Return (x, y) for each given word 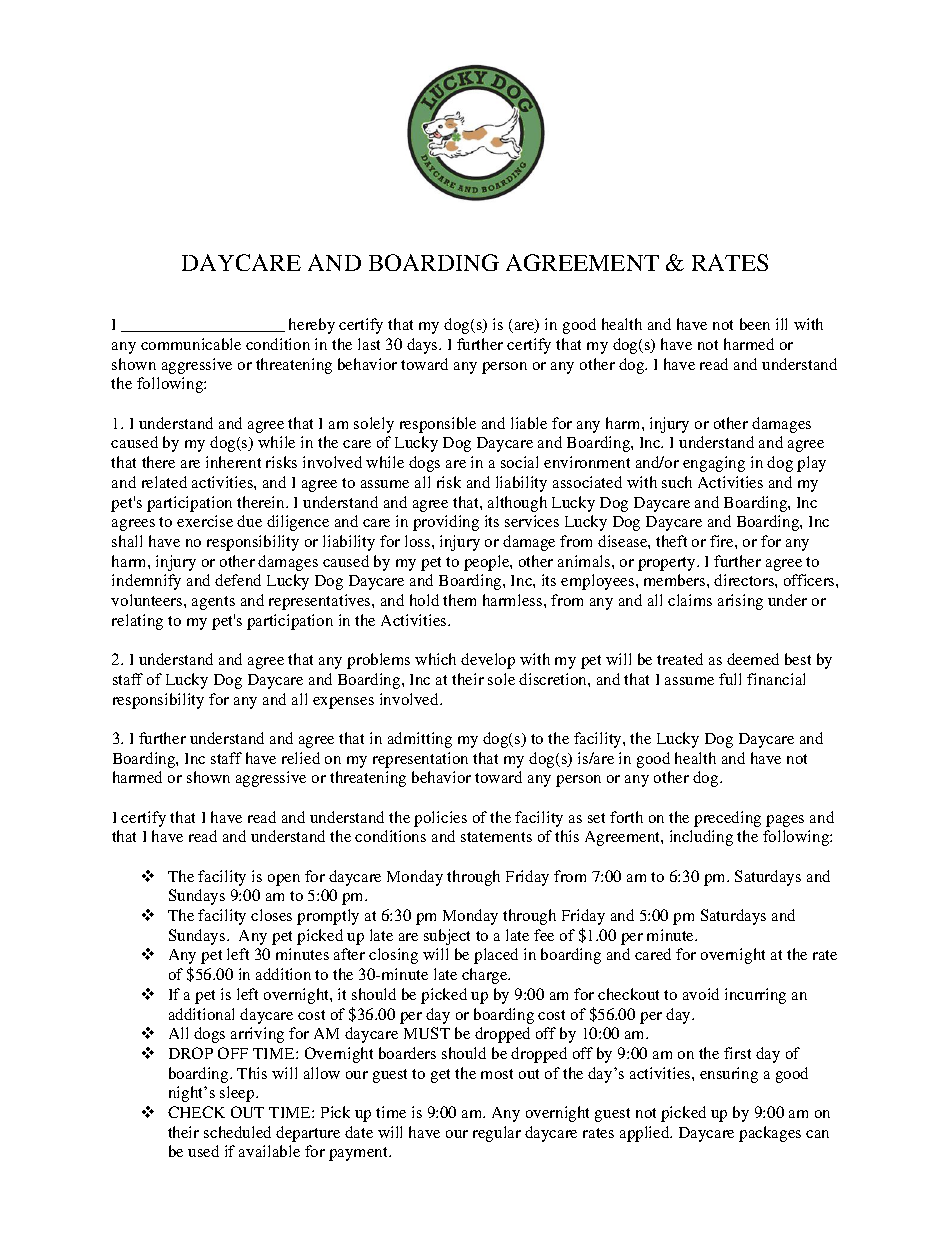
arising (740, 602)
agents (213, 603)
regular (497, 1134)
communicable (191, 344)
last (369, 344)
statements (496, 837)
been (755, 324)
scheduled (237, 1132)
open (284, 880)
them (459, 600)
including (701, 838)
